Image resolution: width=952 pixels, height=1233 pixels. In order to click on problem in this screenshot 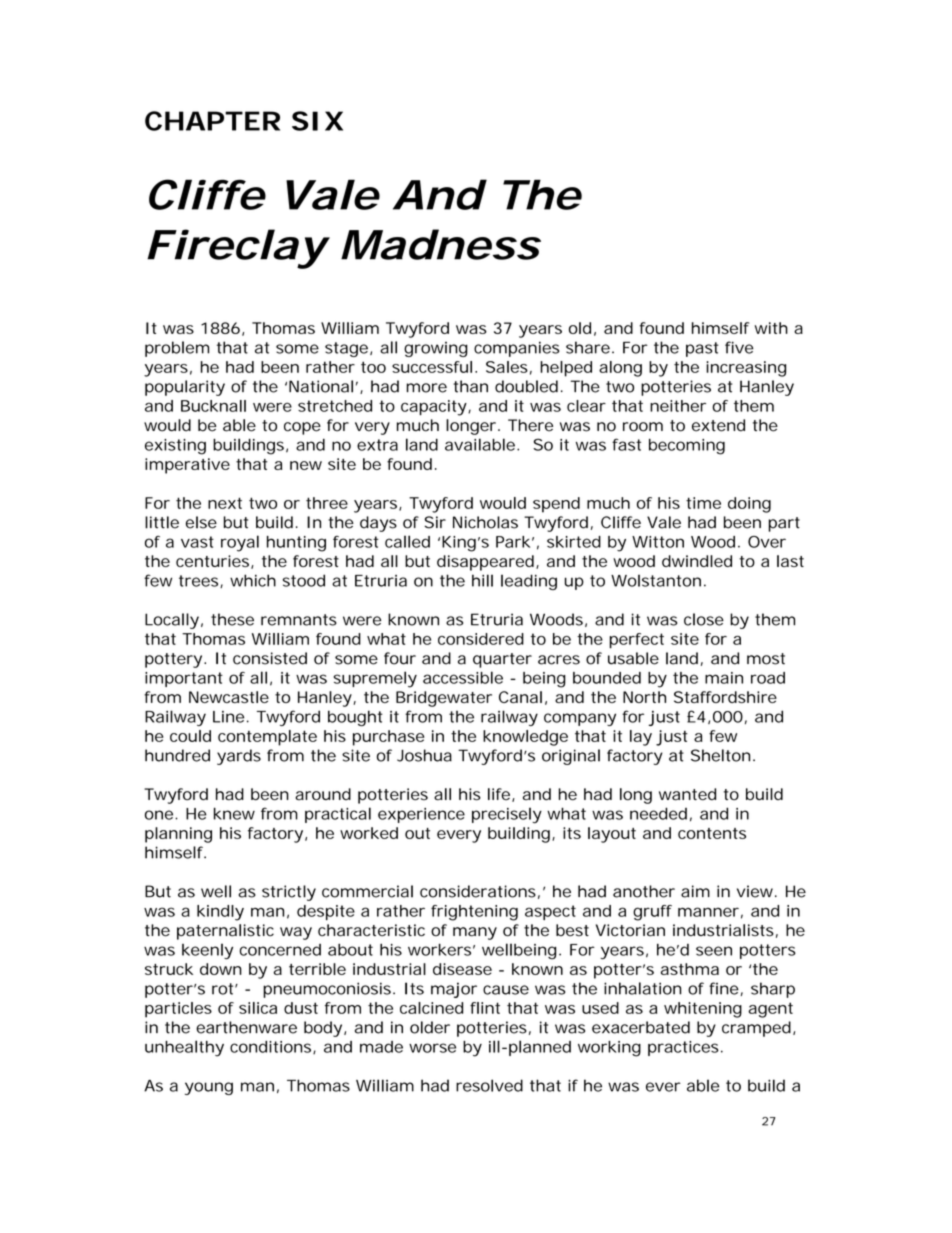, I will do `click(177, 349)`.
